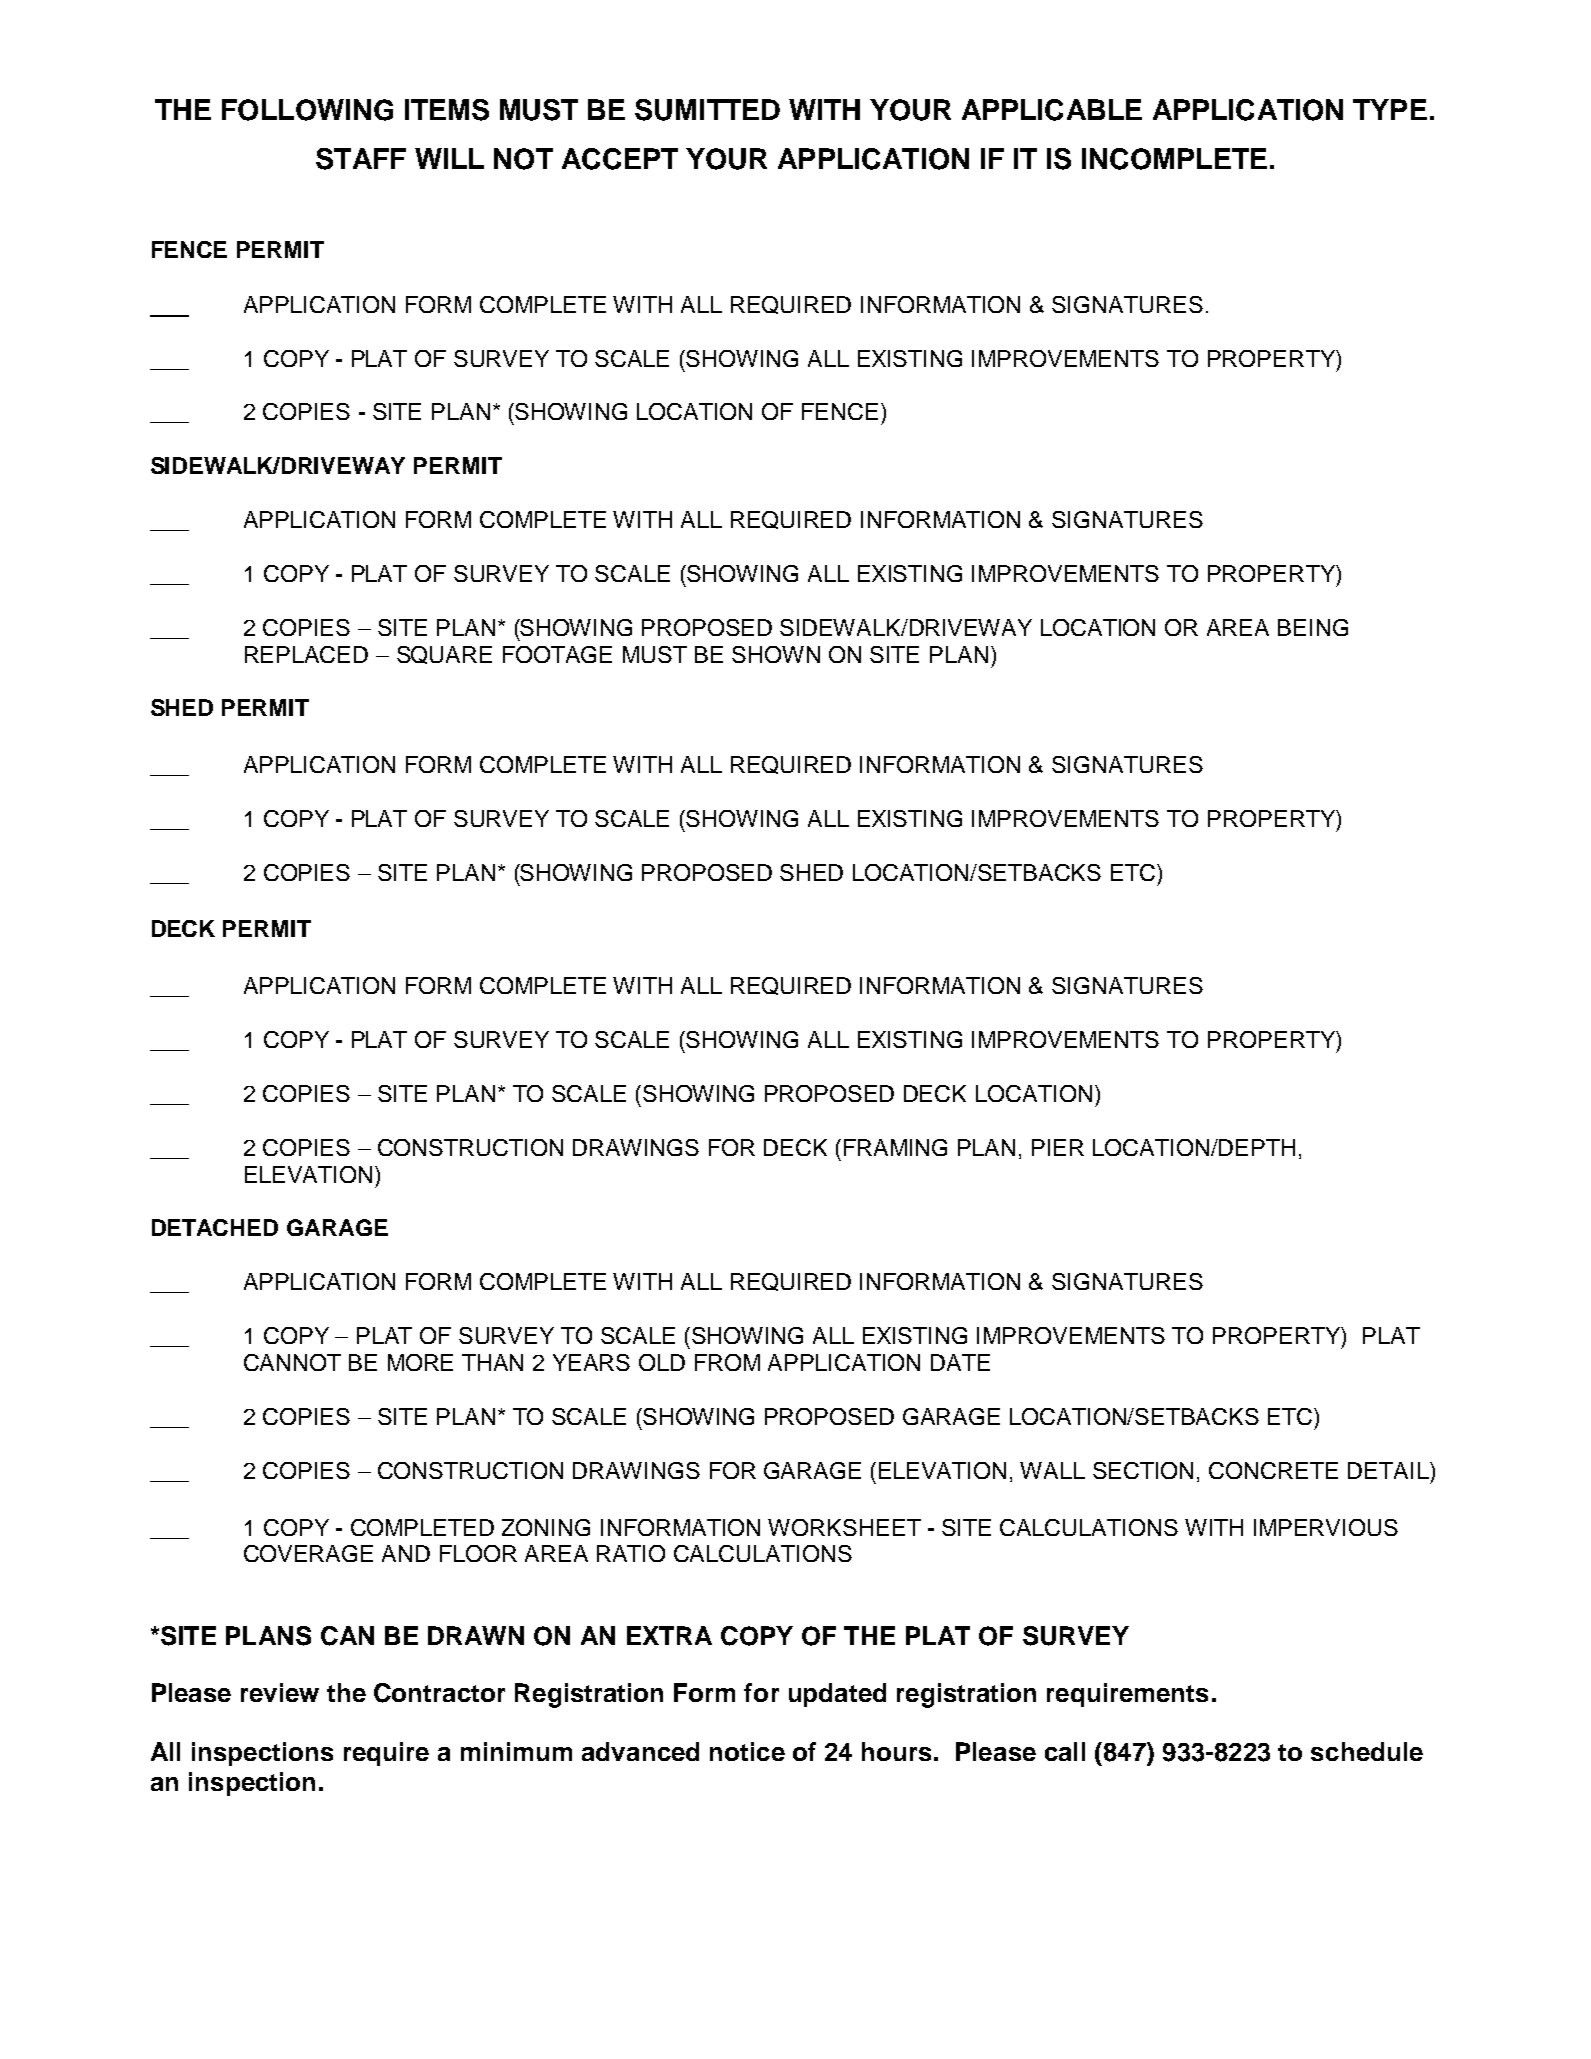  Describe the element at coordinates (444, 655) in the image. I see `SQUARE` at that location.
